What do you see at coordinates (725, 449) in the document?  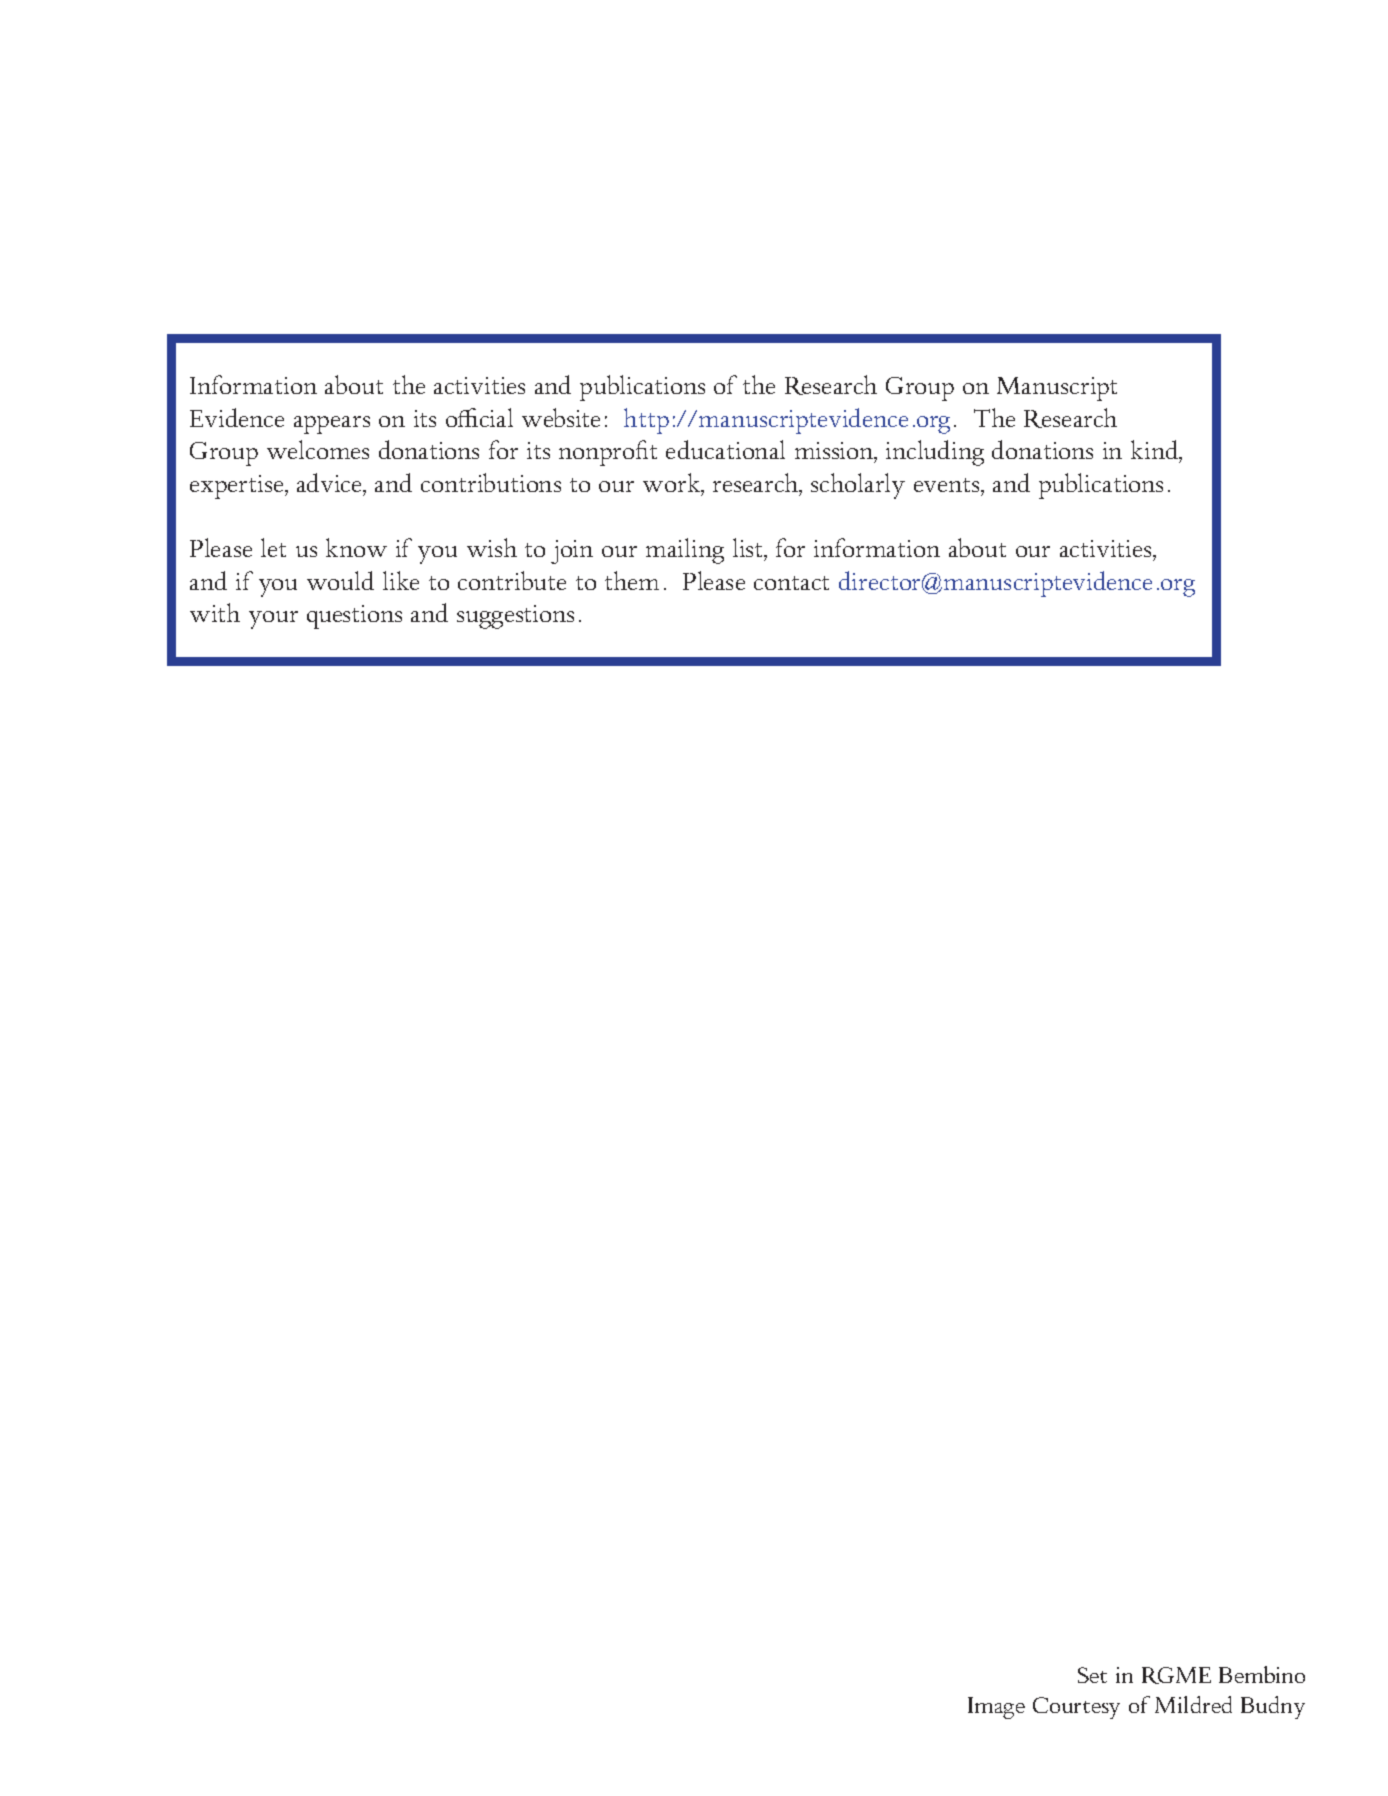 I see `educational` at bounding box center [725, 449].
